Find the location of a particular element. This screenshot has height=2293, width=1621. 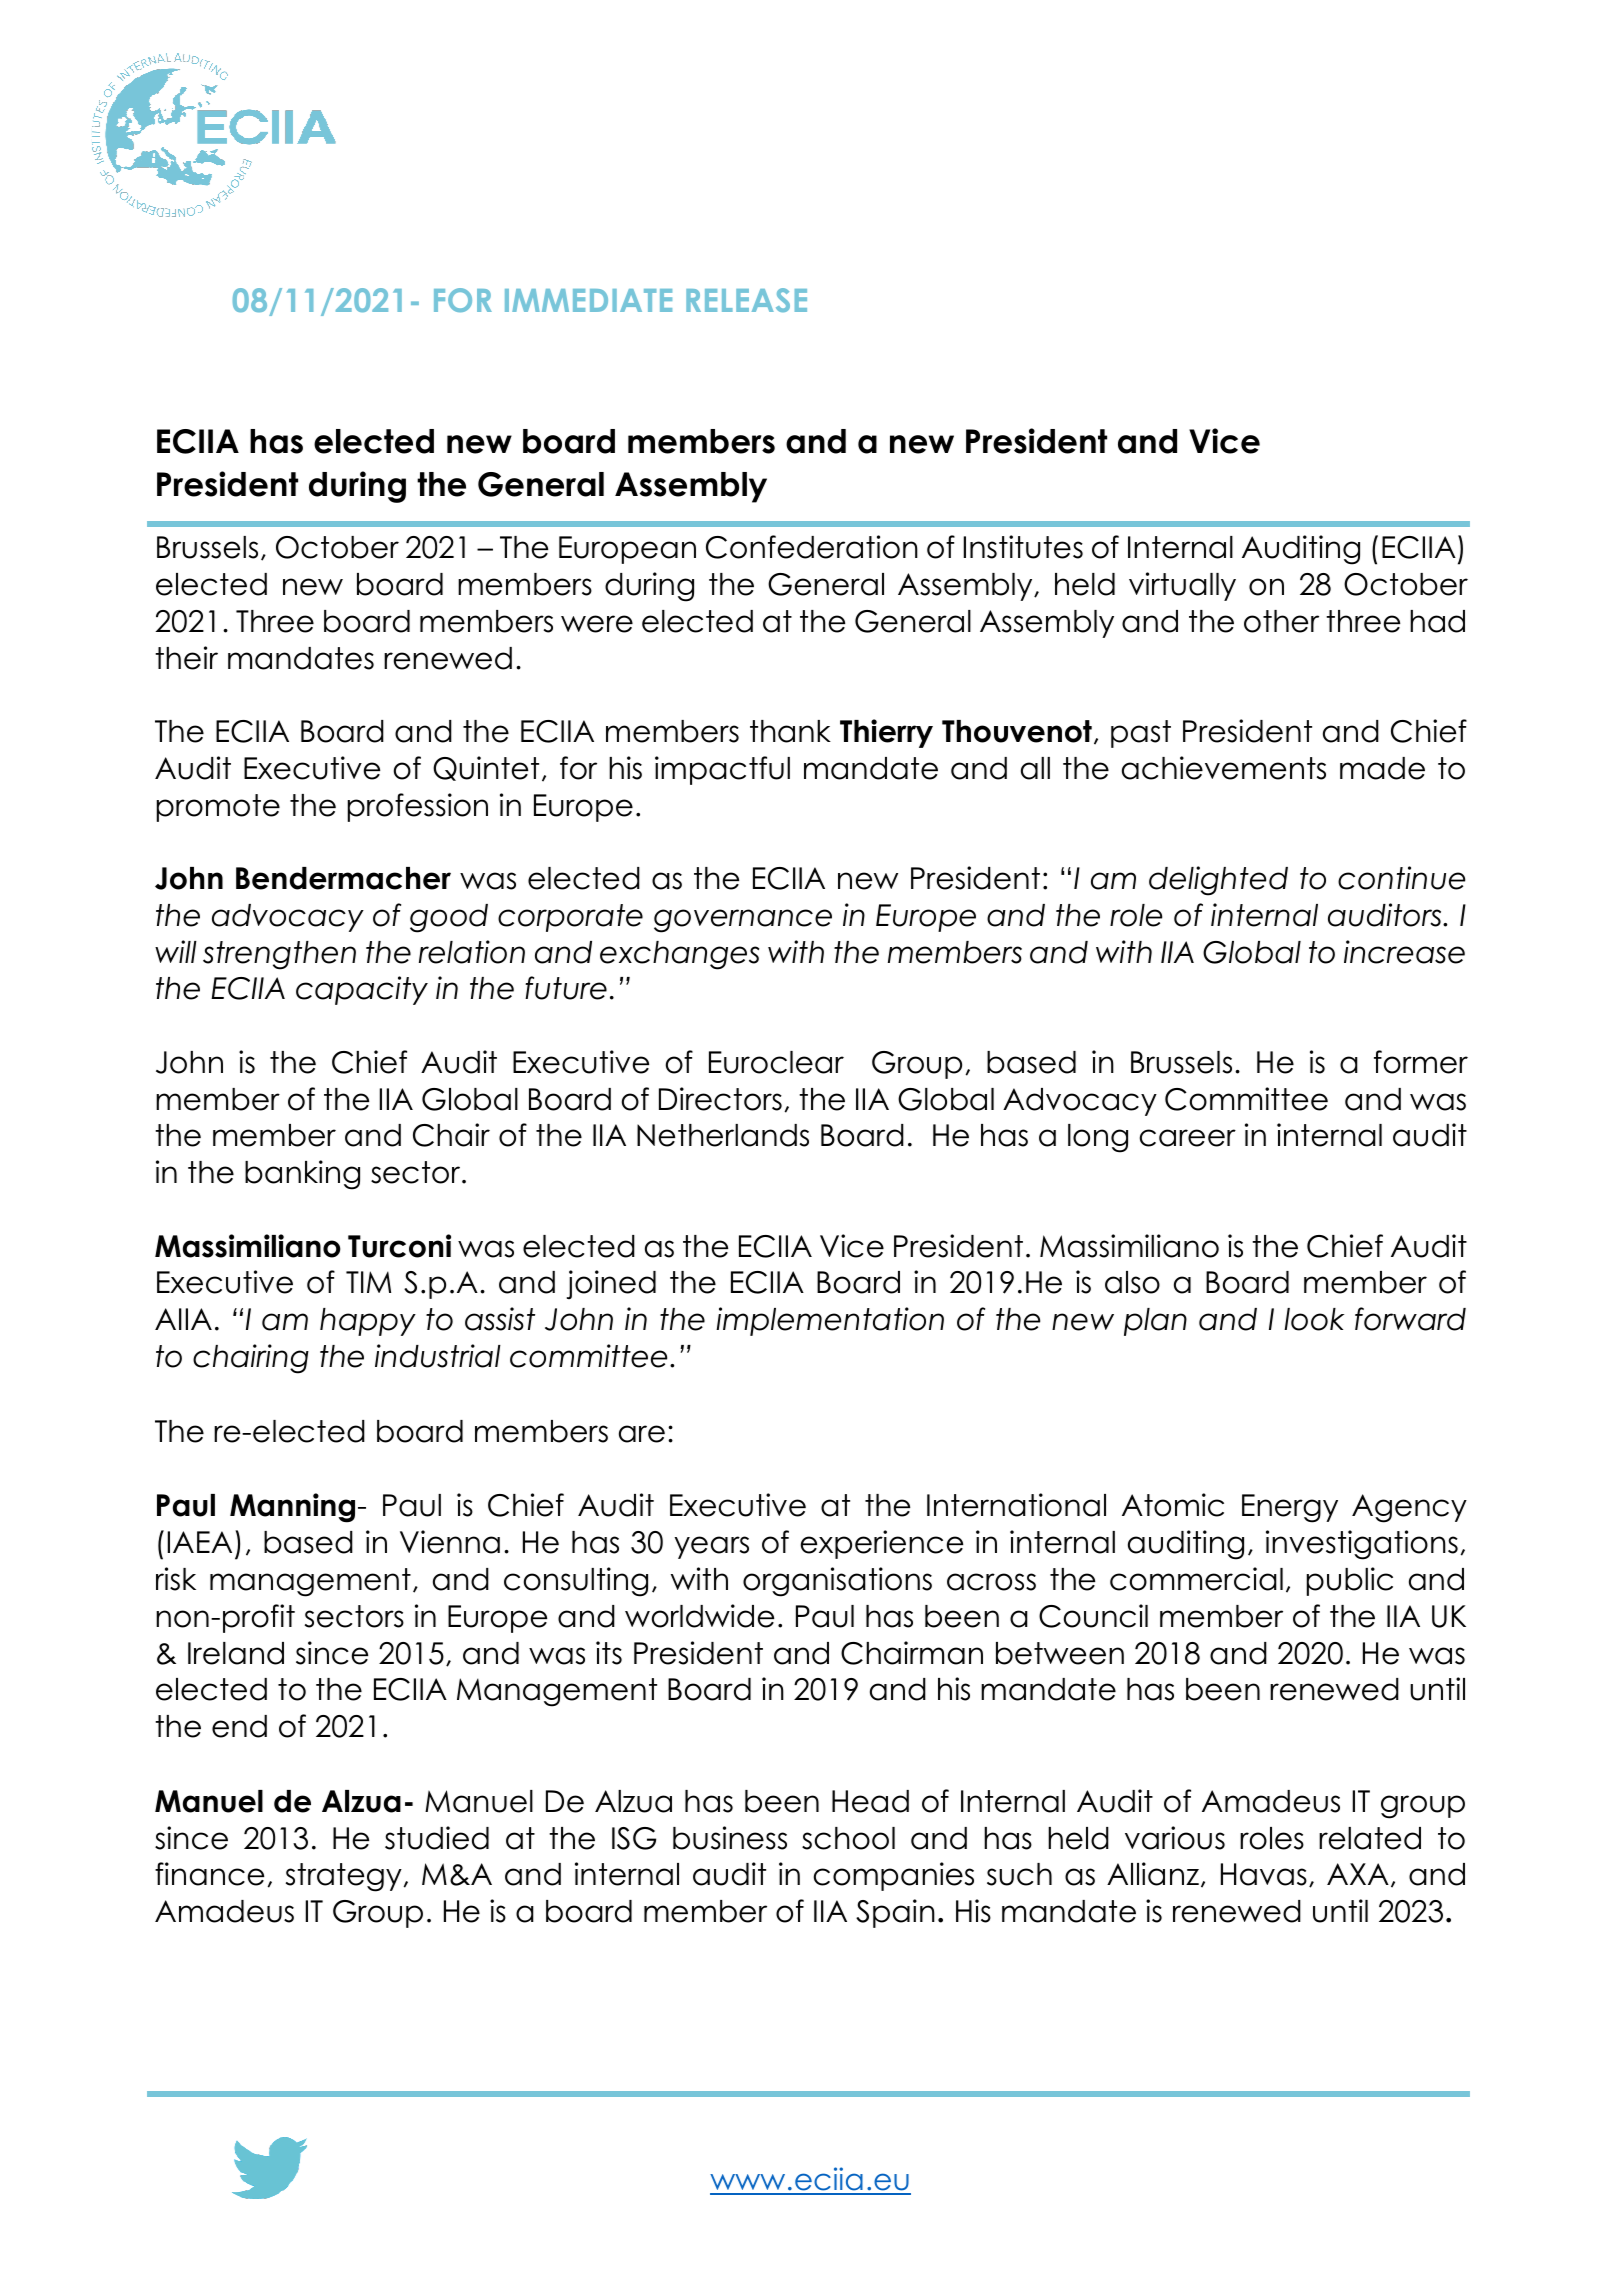

strategy is located at coordinates (345, 1877).
